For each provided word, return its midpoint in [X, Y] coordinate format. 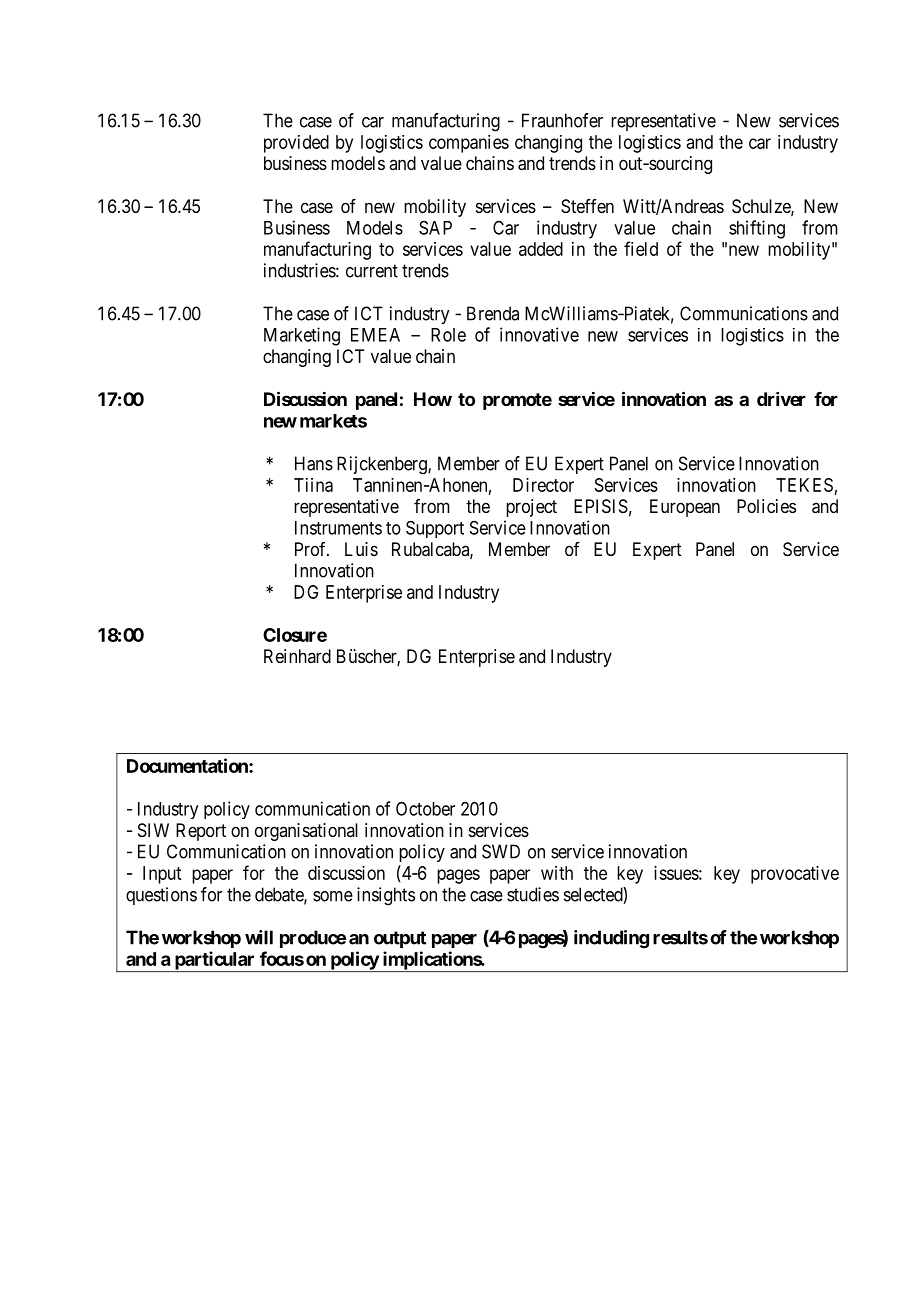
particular [214, 961]
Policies [766, 506]
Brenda [493, 313]
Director [543, 485]
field [641, 248]
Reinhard [297, 656]
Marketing [302, 336]
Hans [314, 463]
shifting [757, 229]
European [685, 508]
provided [296, 144]
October [425, 809]
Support [435, 529]
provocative [795, 875]
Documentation [188, 765]
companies [469, 144]
